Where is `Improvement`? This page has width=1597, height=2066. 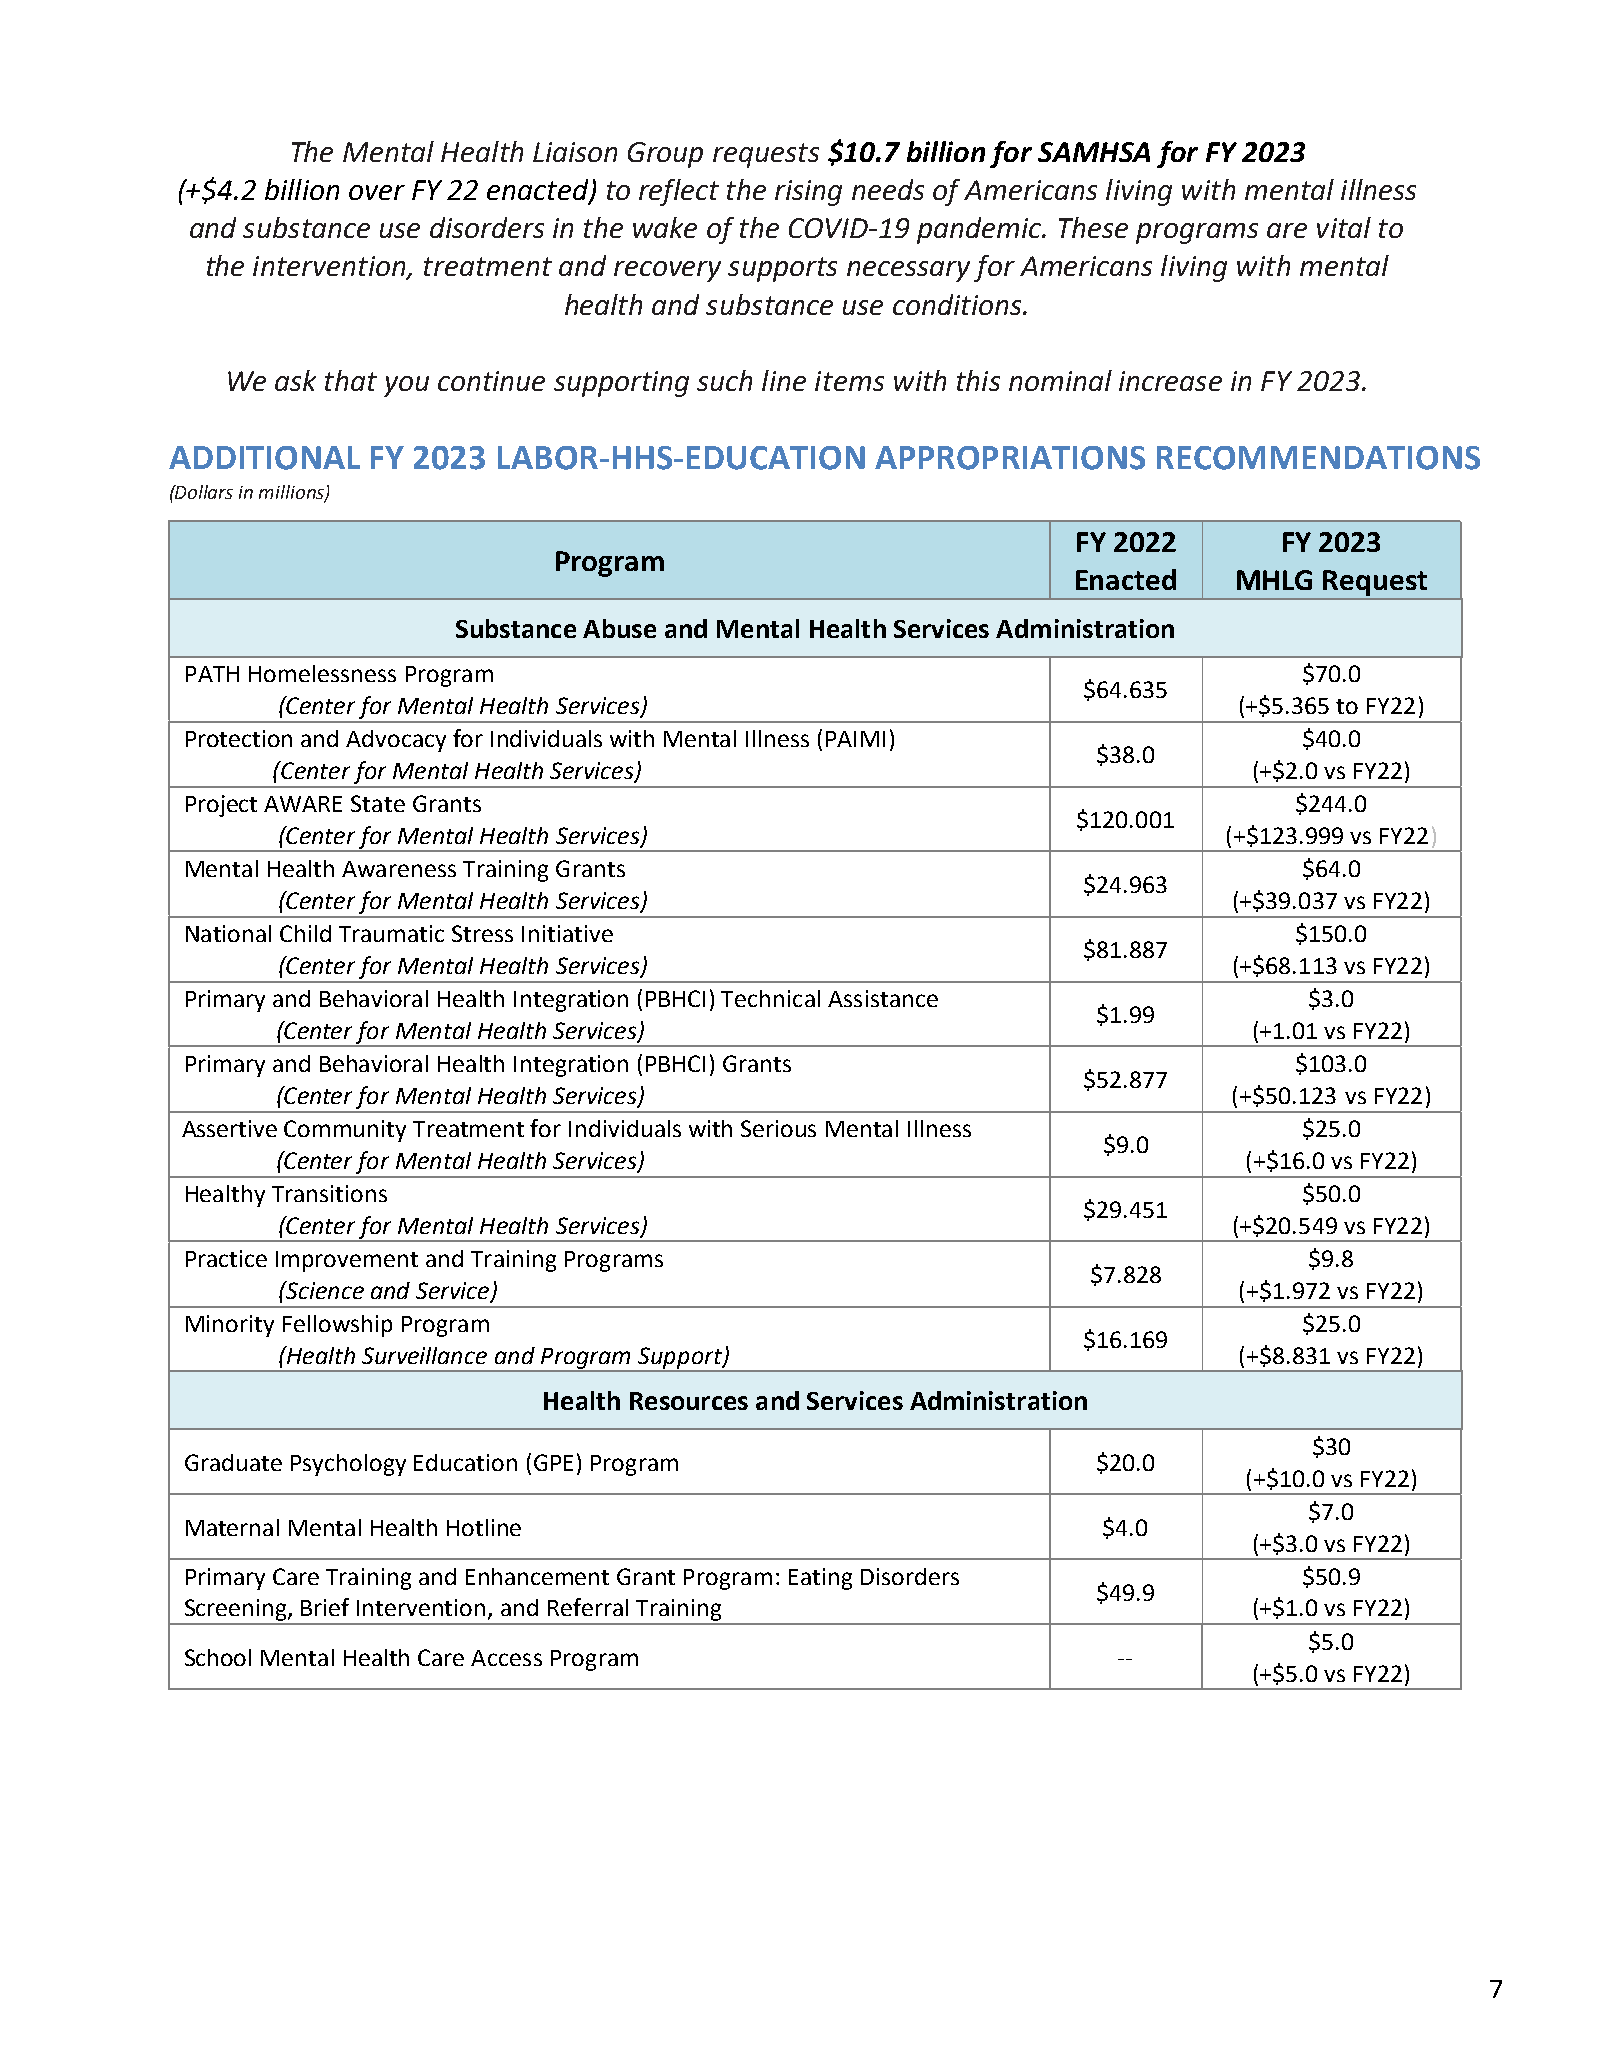 Improvement is located at coordinates (347, 1261).
